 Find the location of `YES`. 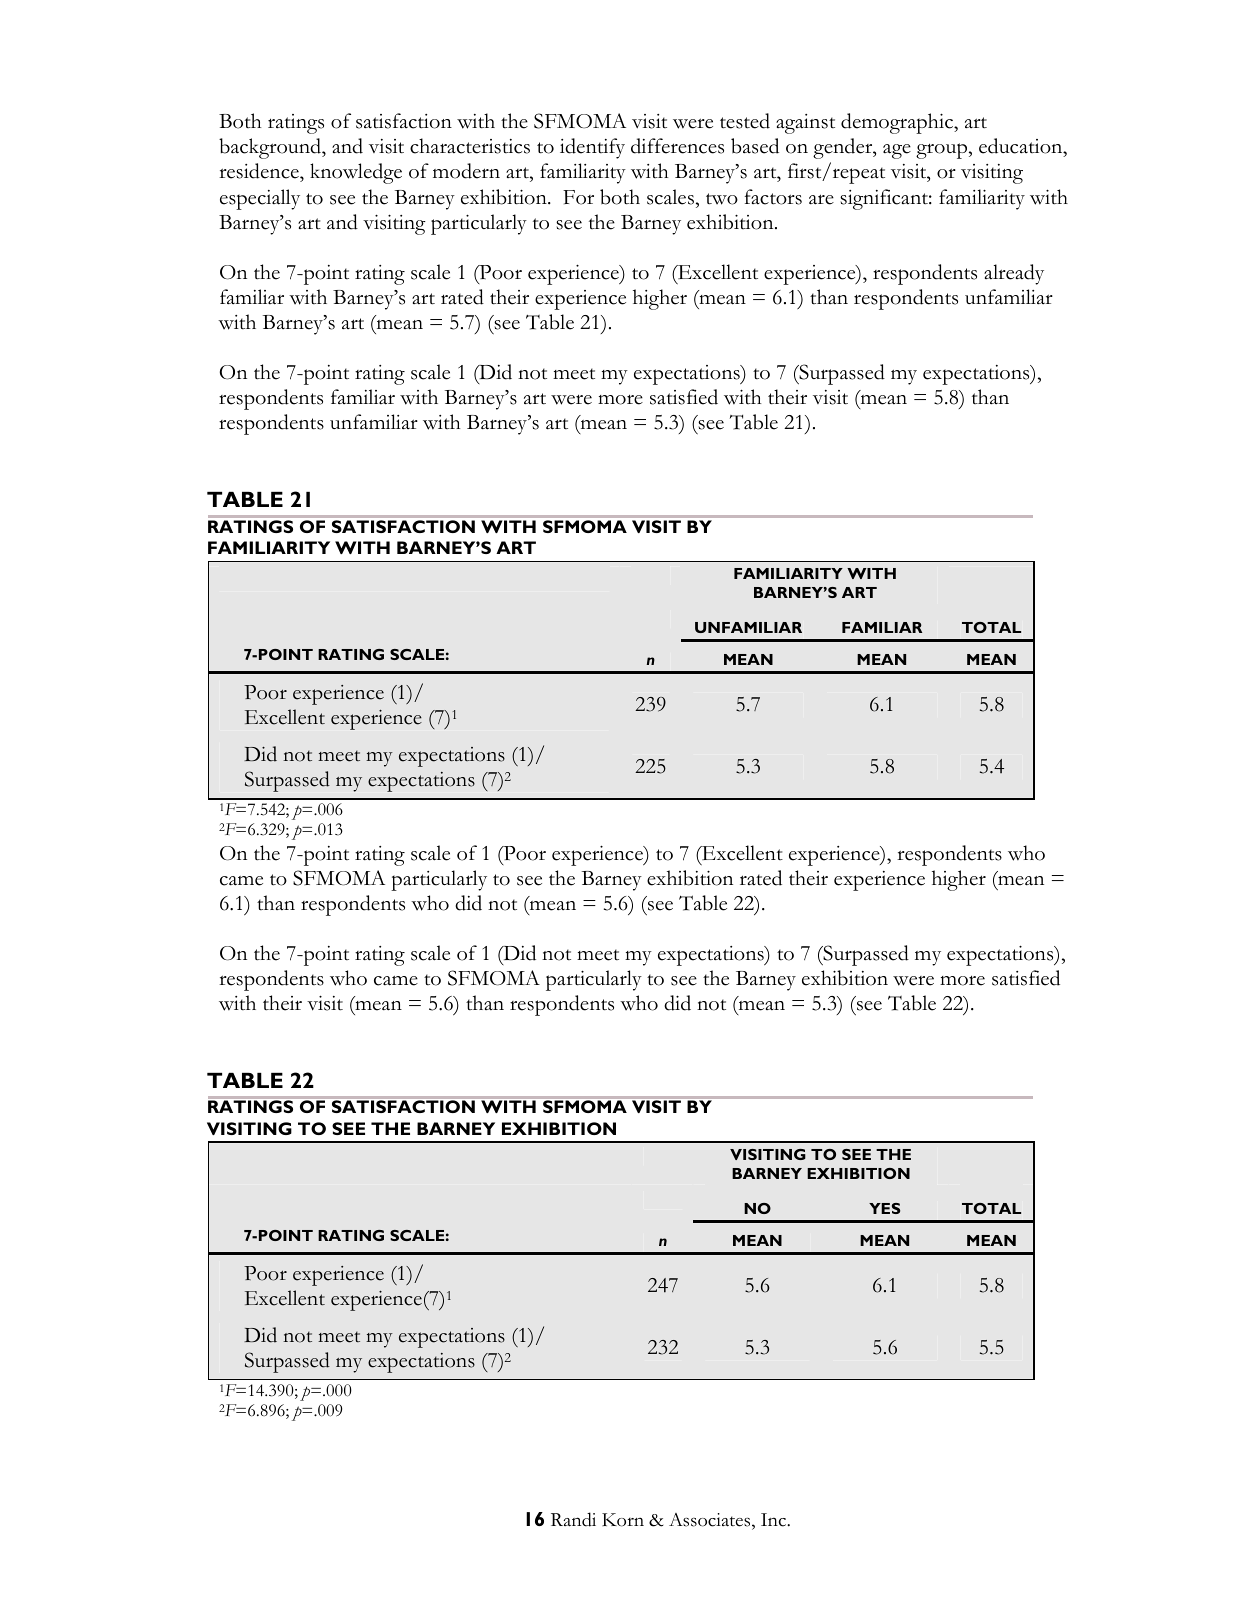

YES is located at coordinates (884, 1208).
